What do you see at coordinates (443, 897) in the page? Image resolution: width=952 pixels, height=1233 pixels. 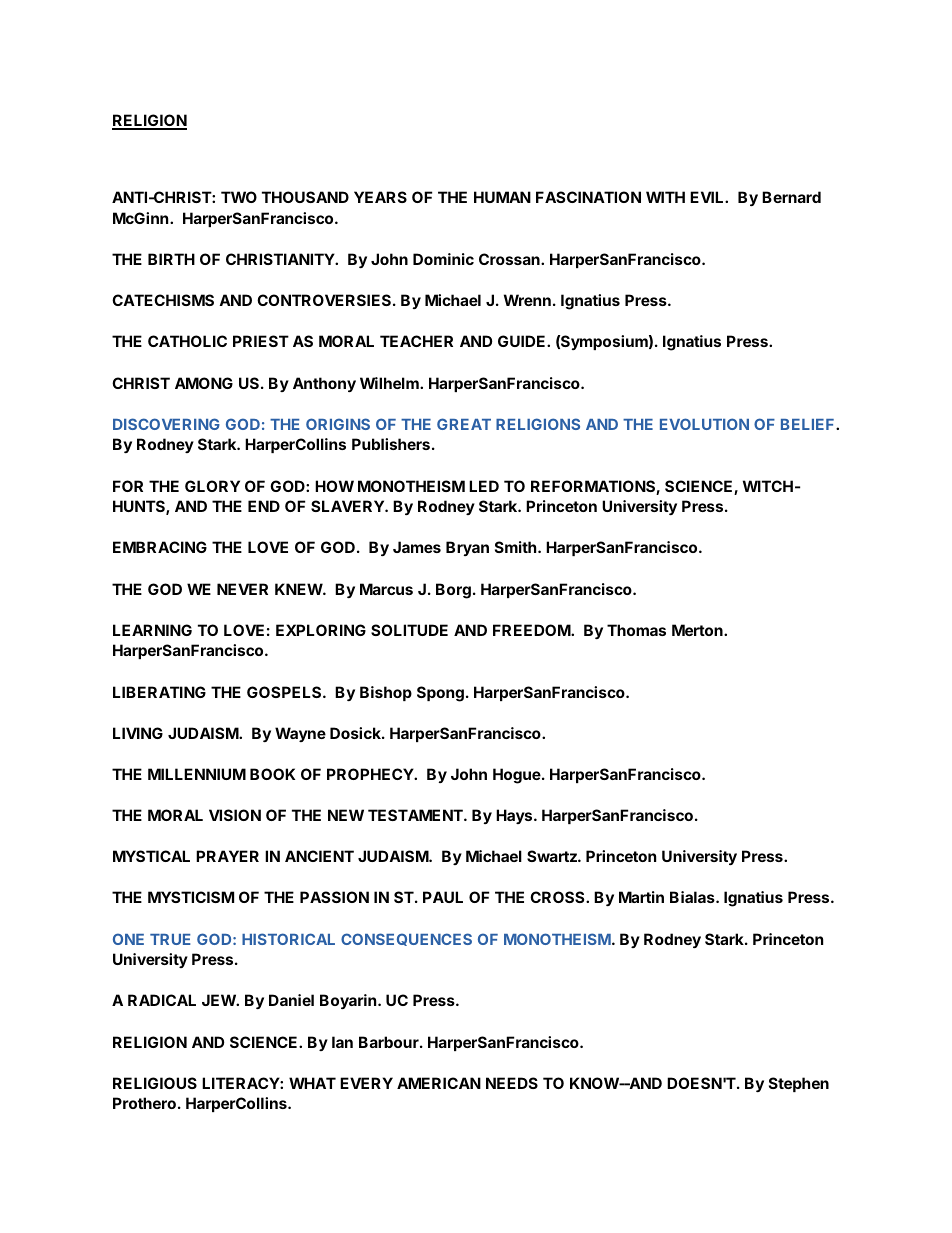 I see `PAUL` at bounding box center [443, 897].
